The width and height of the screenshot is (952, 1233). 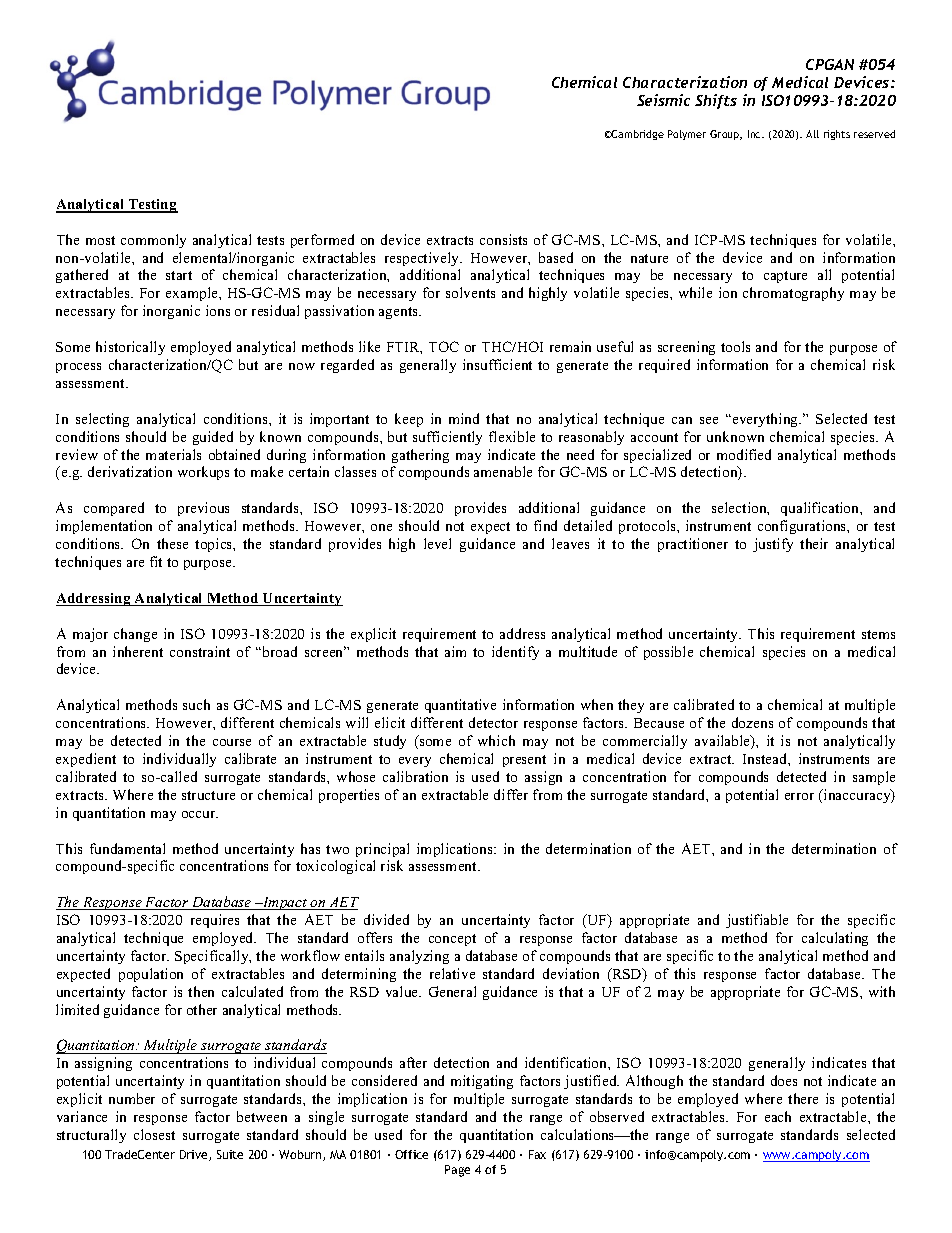 What do you see at coordinates (637, 135) in the screenshot?
I see `Cambridge` at bounding box center [637, 135].
